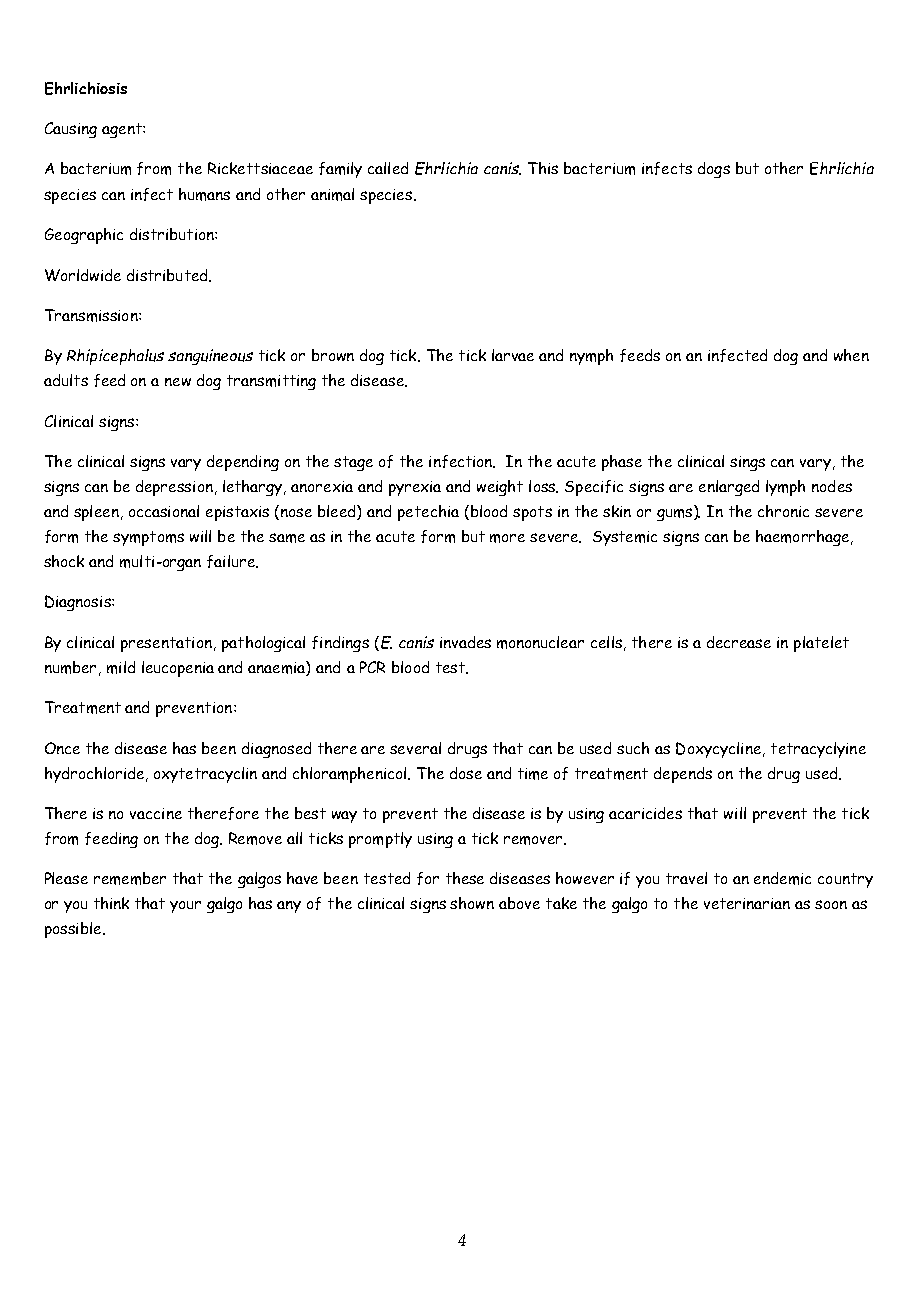 This screenshot has height=1307, width=924. What do you see at coordinates (851, 355) in the screenshot?
I see `when` at bounding box center [851, 355].
